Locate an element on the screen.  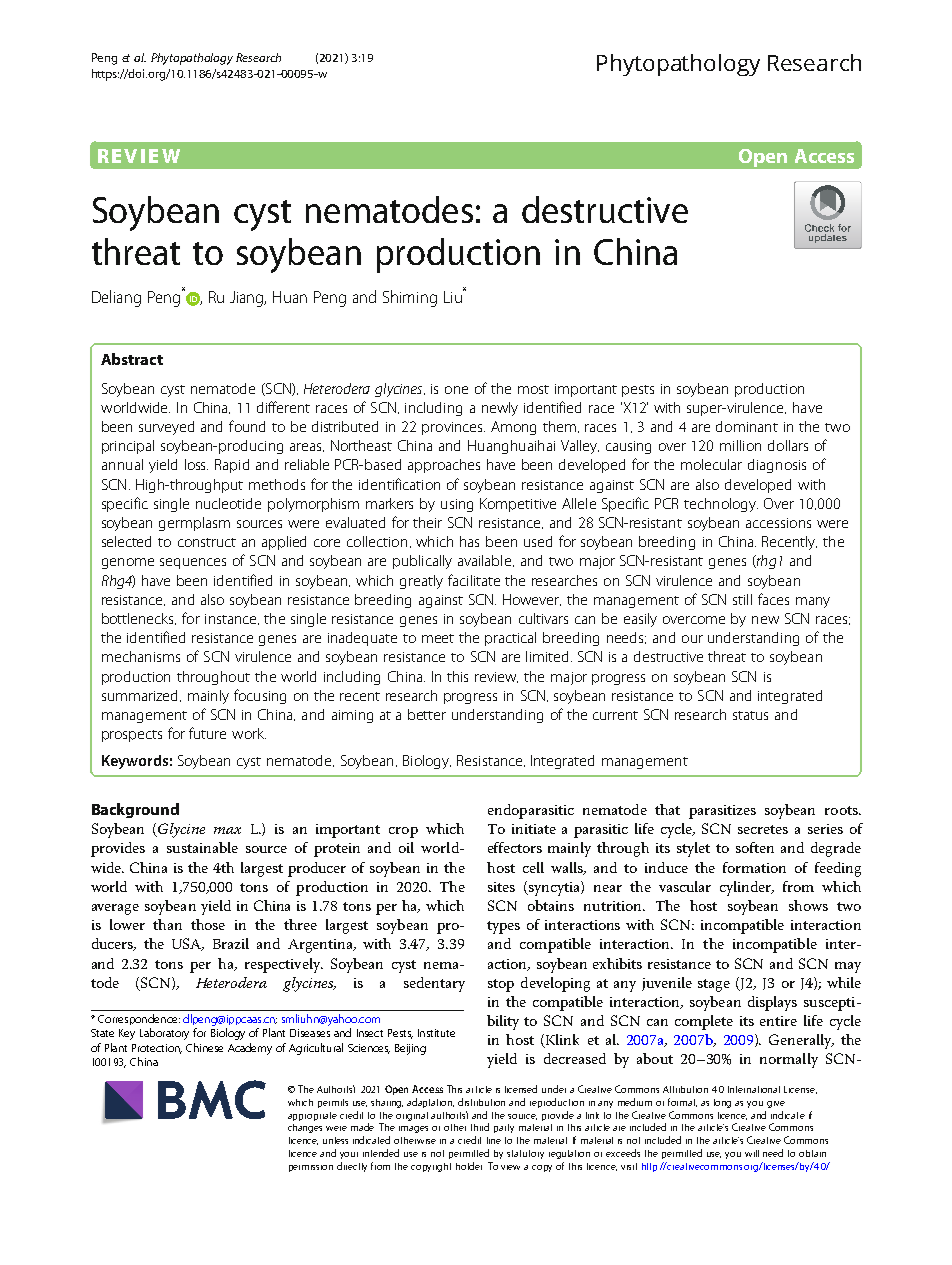
Jiang is located at coordinates (248, 299).
